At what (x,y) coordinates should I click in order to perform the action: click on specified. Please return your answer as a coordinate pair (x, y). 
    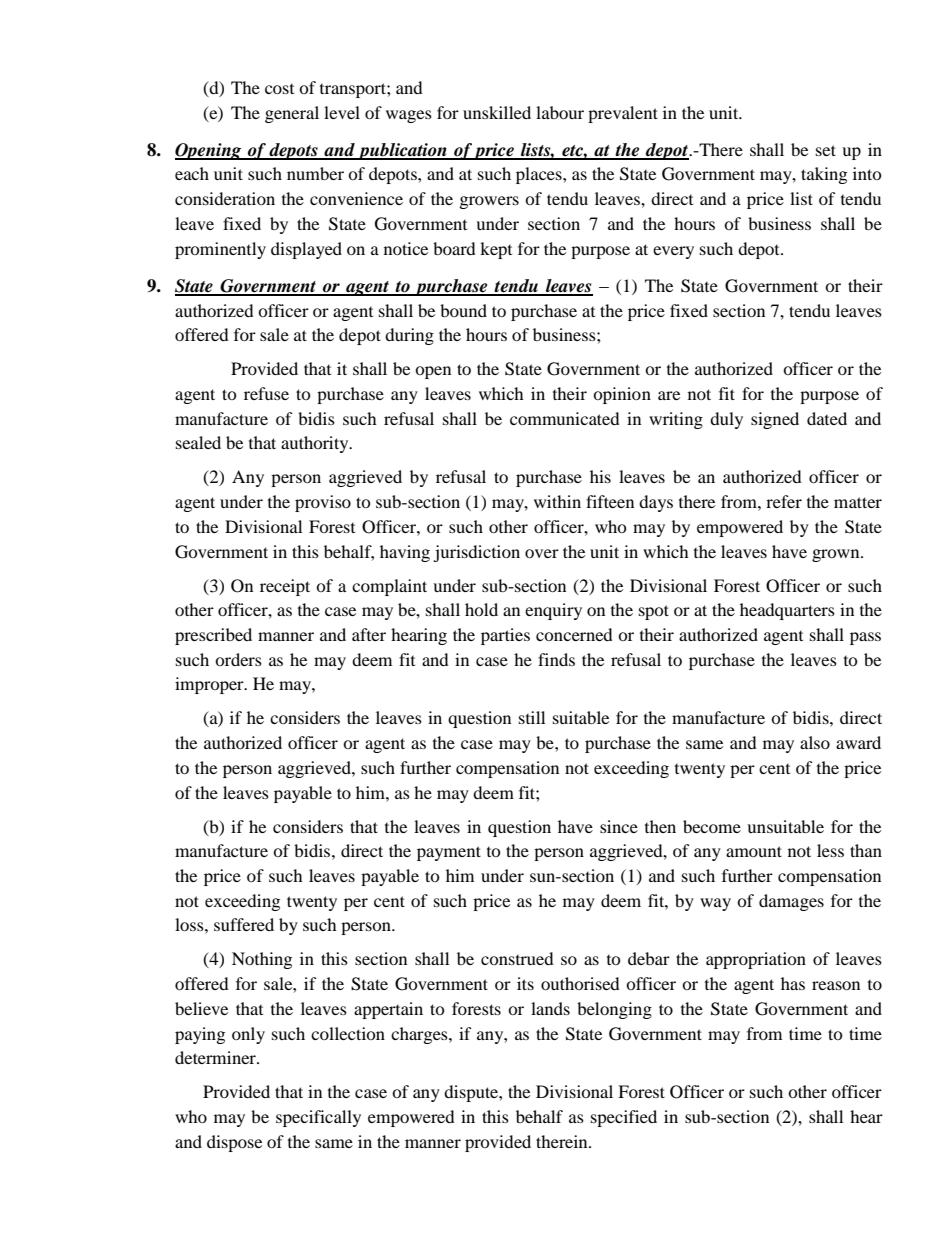
    Looking at the image, I should click on (624, 1118).
